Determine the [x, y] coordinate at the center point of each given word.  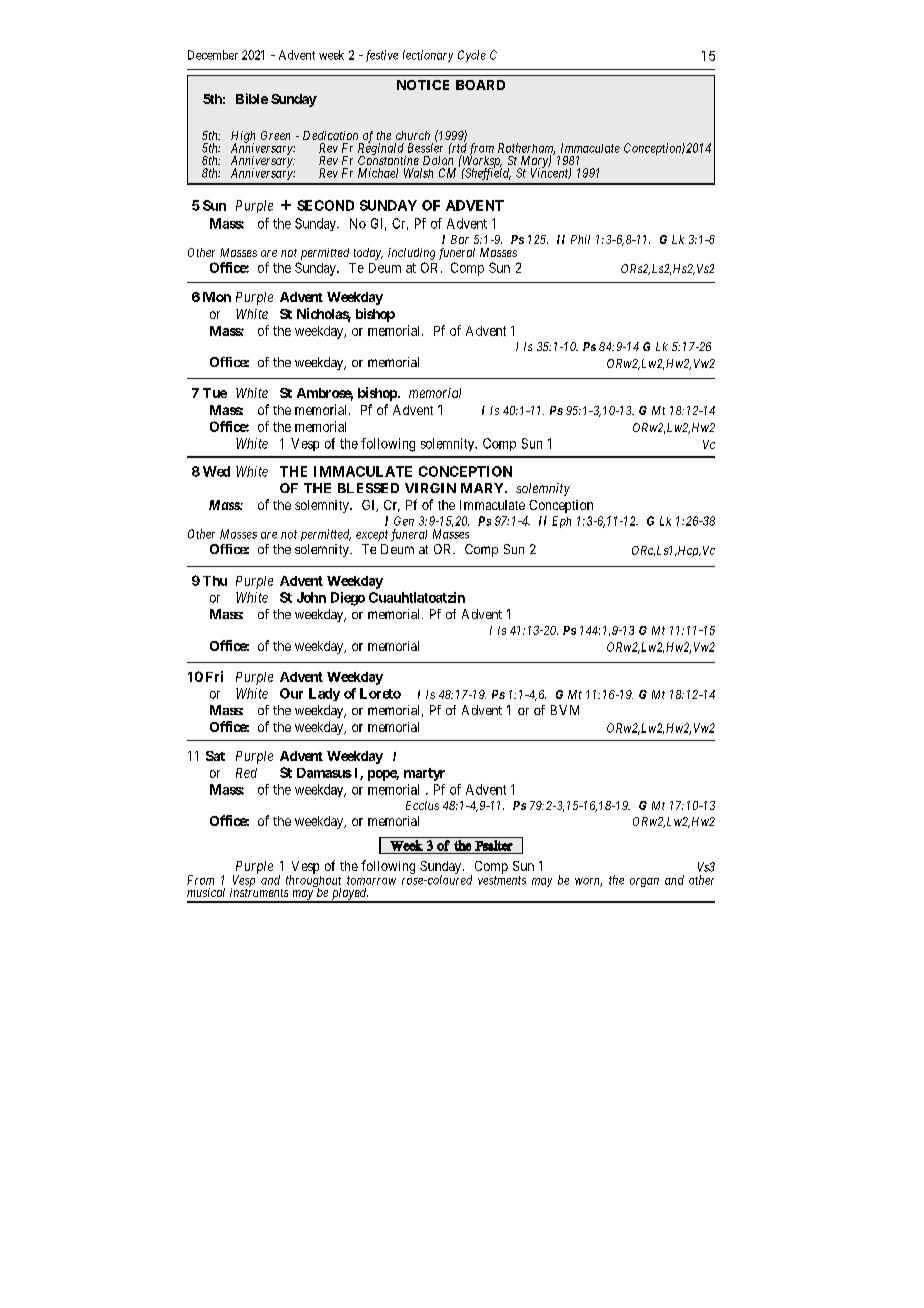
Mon [217, 297]
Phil [580, 239]
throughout [313, 881]
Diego [348, 599]
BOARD [480, 85]
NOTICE [423, 85]
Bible [252, 98]
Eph [561, 522]
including [411, 254]
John [311, 597]
